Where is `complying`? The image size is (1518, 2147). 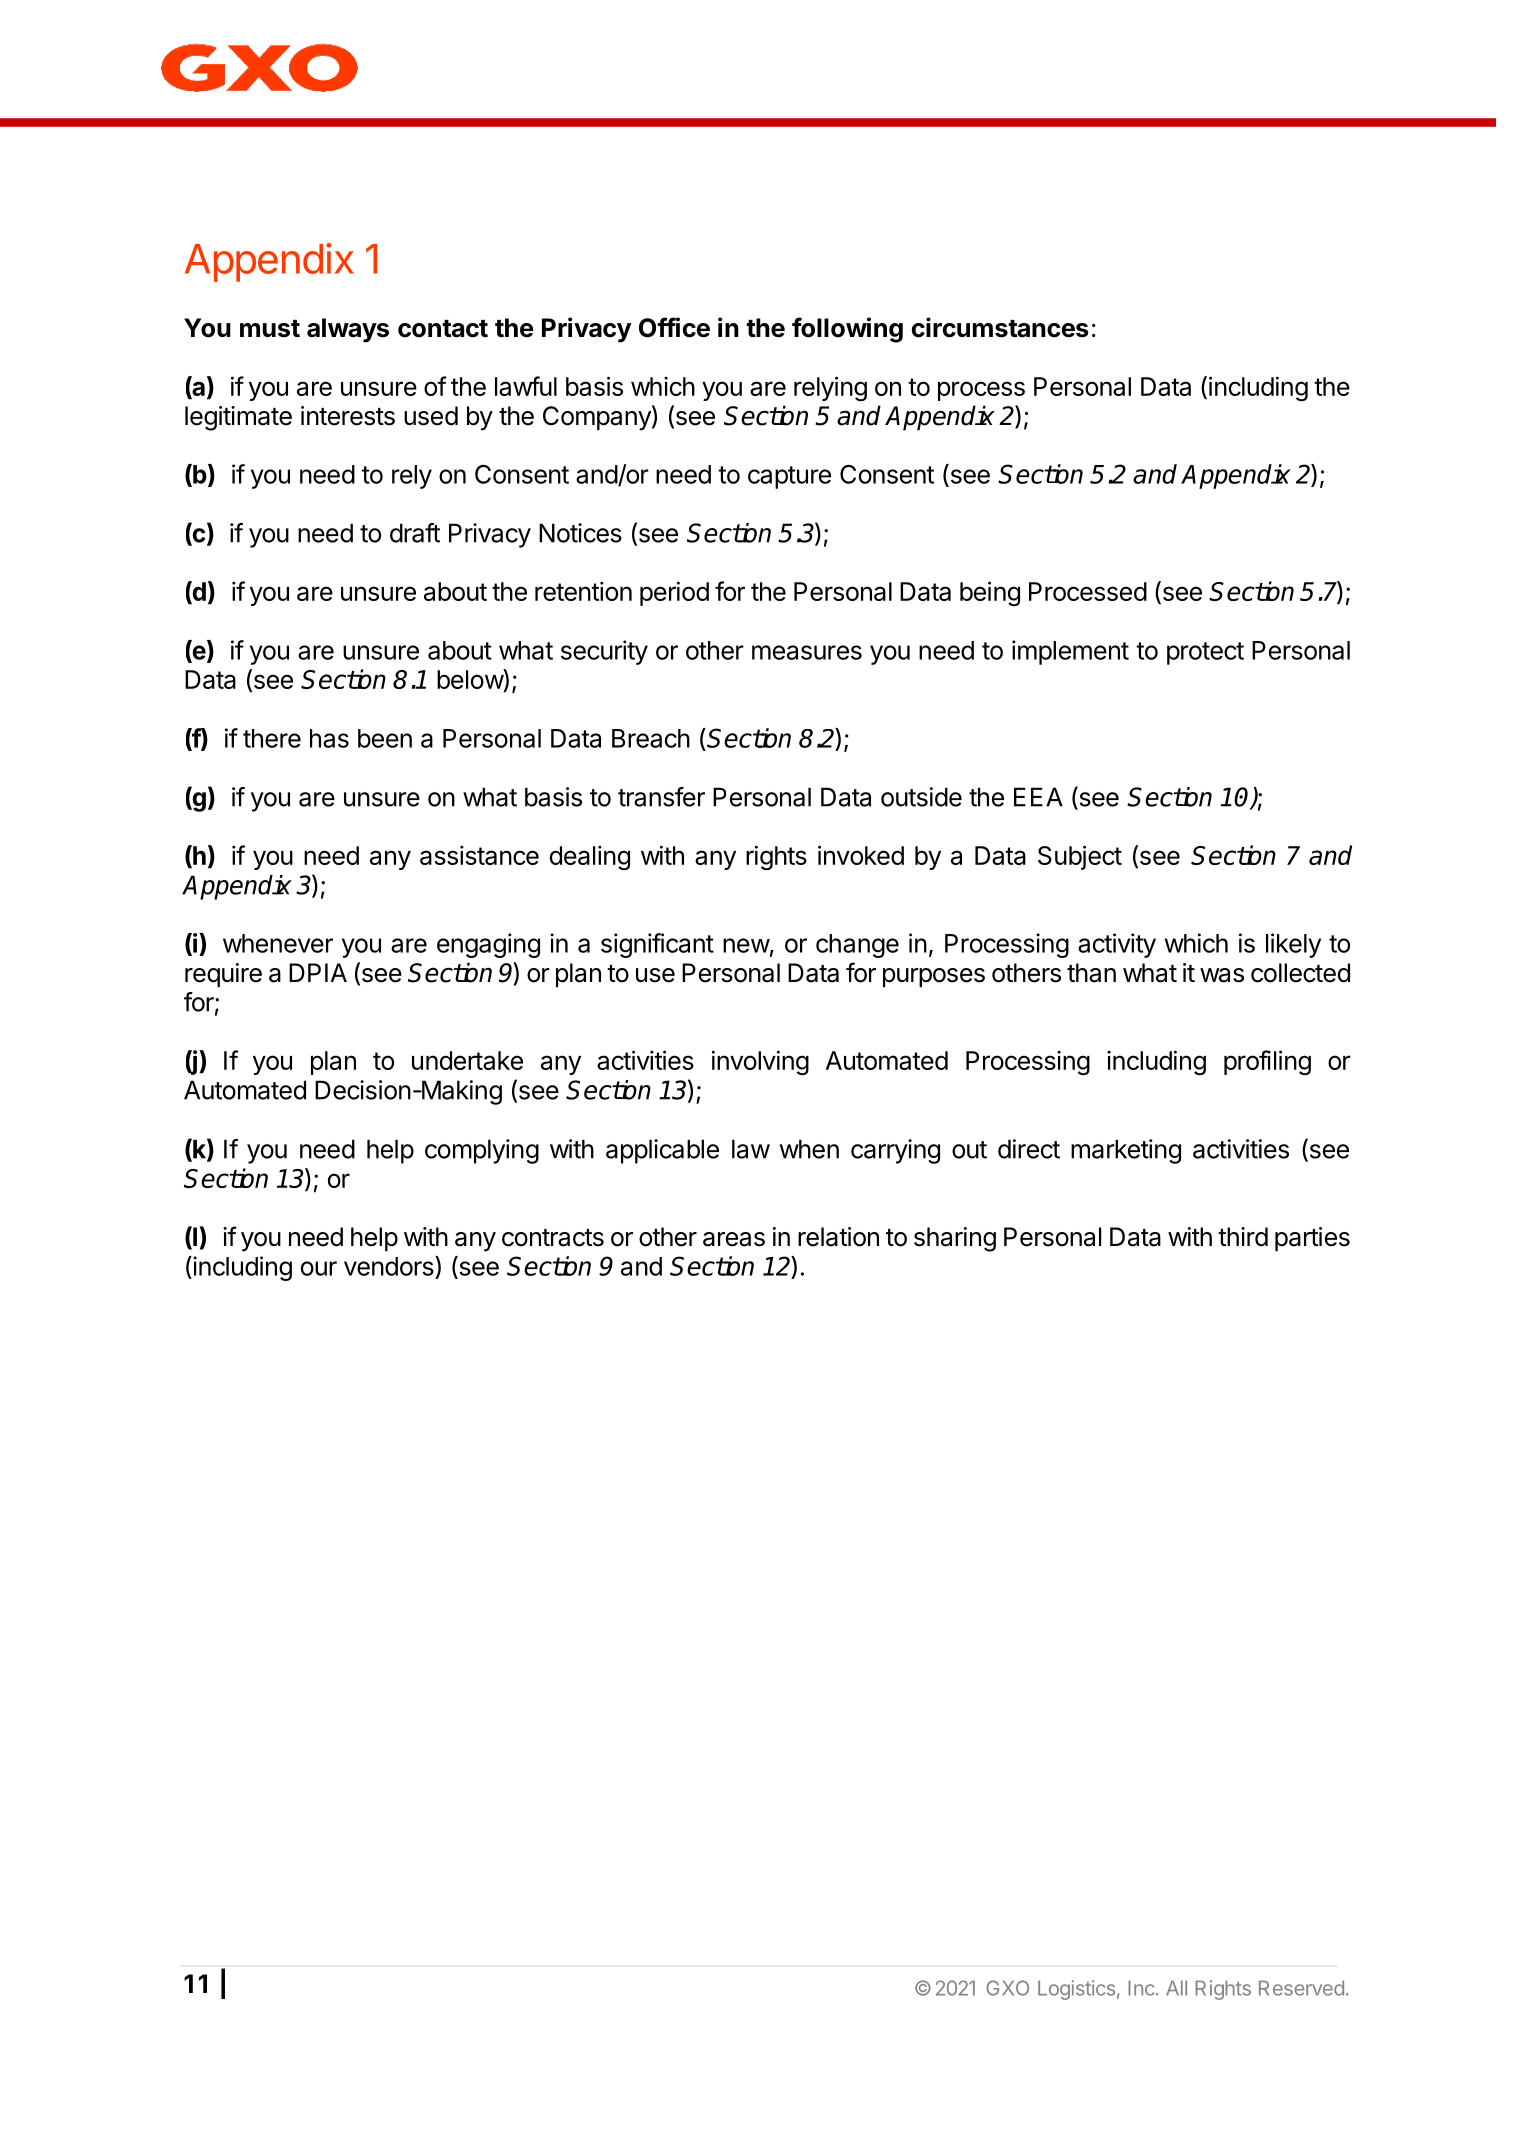 complying is located at coordinates (482, 1151).
